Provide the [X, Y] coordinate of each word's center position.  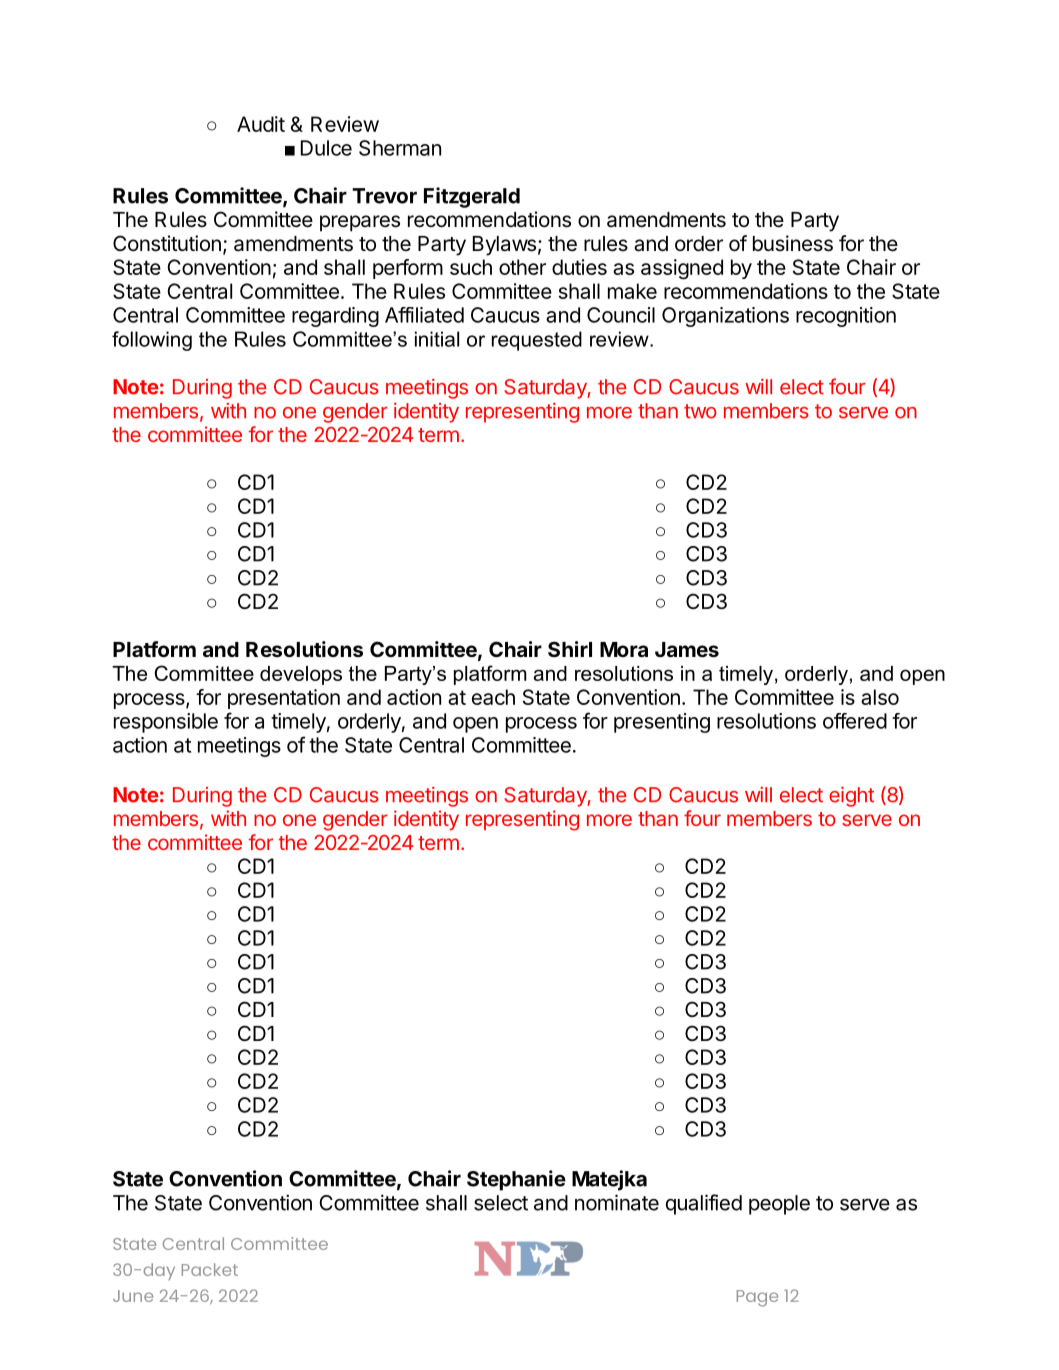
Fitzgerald [472, 197]
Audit [261, 124]
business [793, 243]
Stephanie [516, 1180]
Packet [210, 1269]
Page [757, 1298]
